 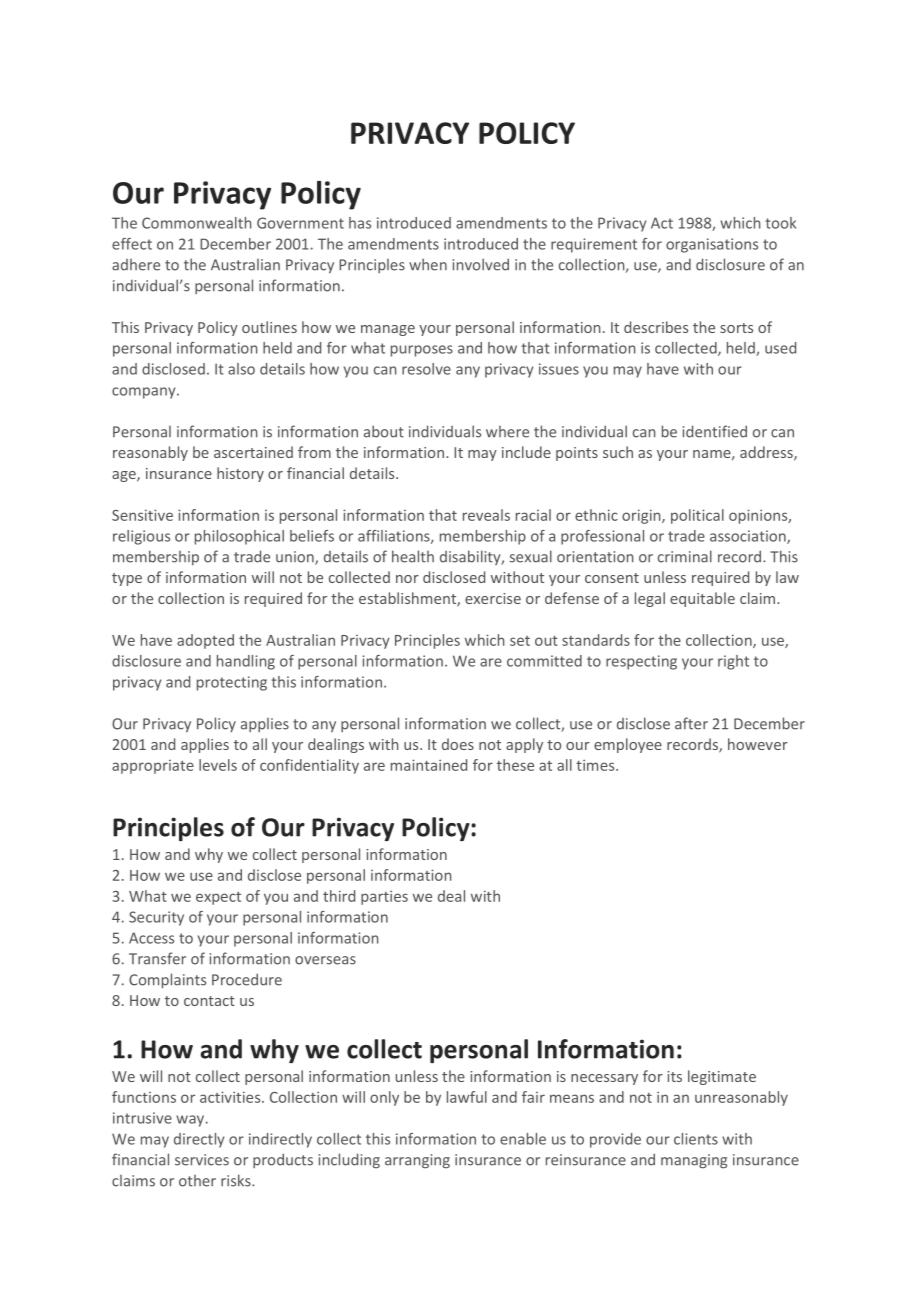 What do you see at coordinates (218, 898) in the page?
I see `expect` at bounding box center [218, 898].
